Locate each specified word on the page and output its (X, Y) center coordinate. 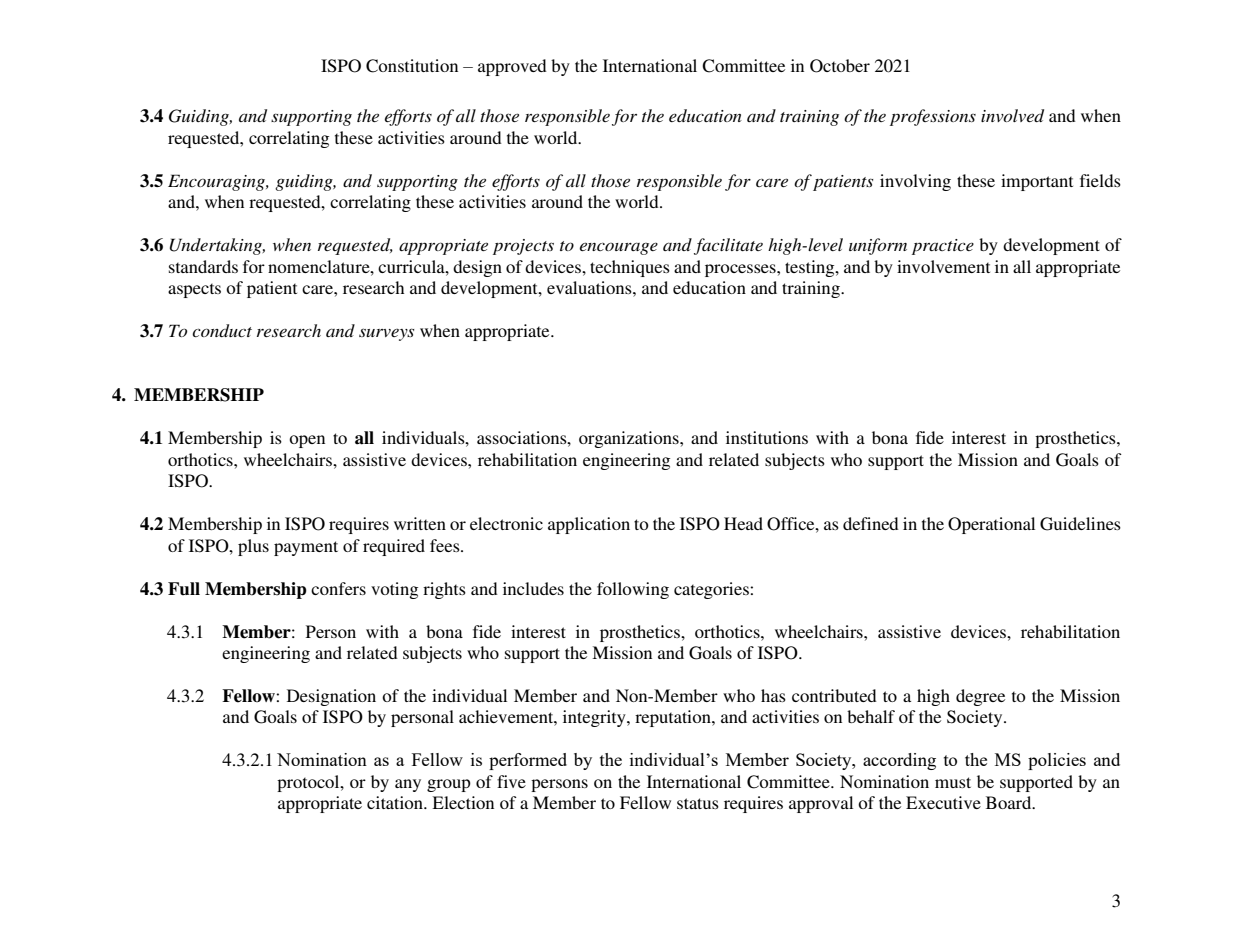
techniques (630, 268)
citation (396, 802)
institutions (767, 437)
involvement (943, 266)
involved (1012, 115)
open (307, 441)
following (633, 590)
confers (338, 588)
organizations (630, 439)
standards (203, 266)
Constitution (412, 66)
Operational (991, 525)
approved (512, 67)
